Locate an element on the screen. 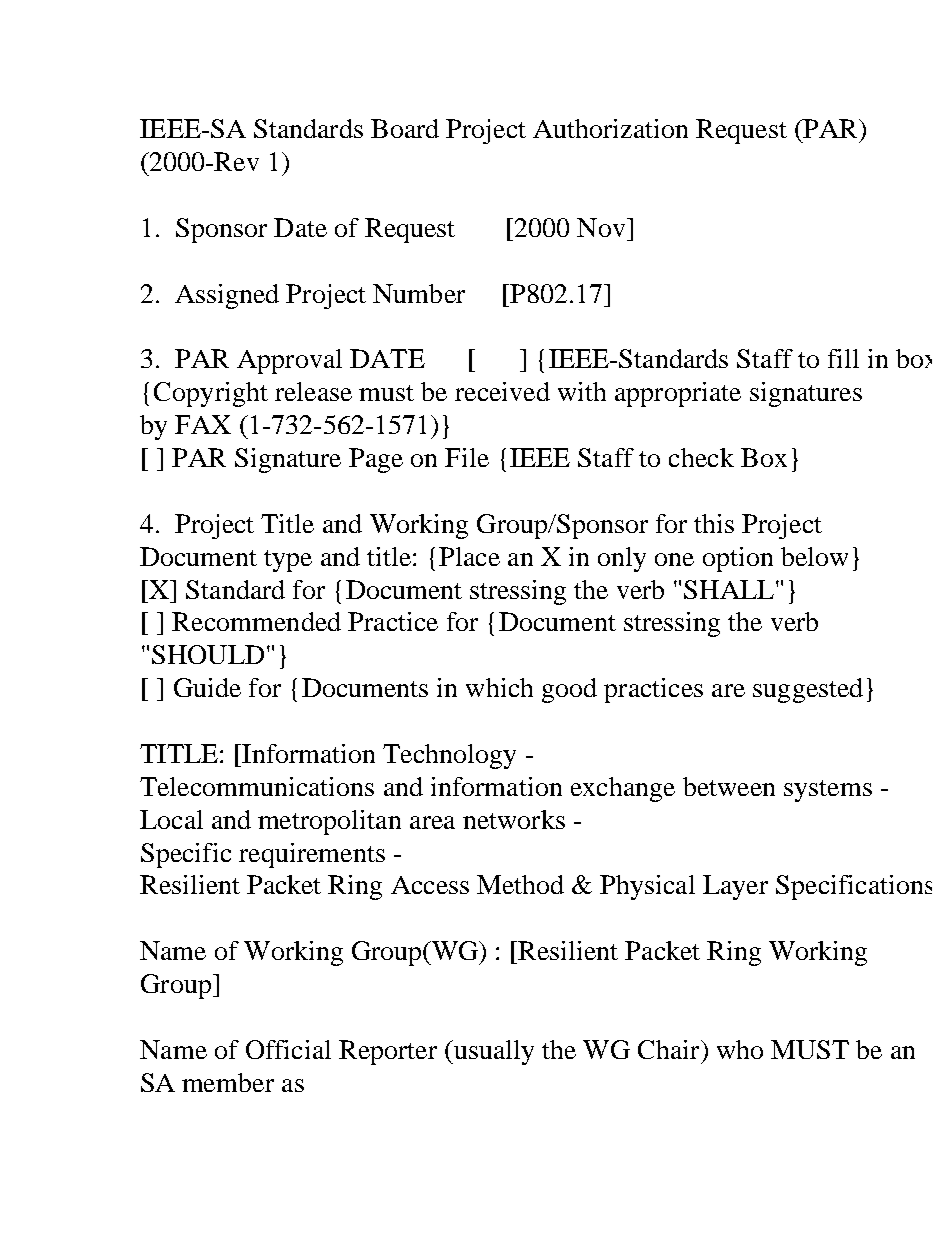 The height and width of the screenshot is (1233, 952). Official is located at coordinates (288, 1049).
